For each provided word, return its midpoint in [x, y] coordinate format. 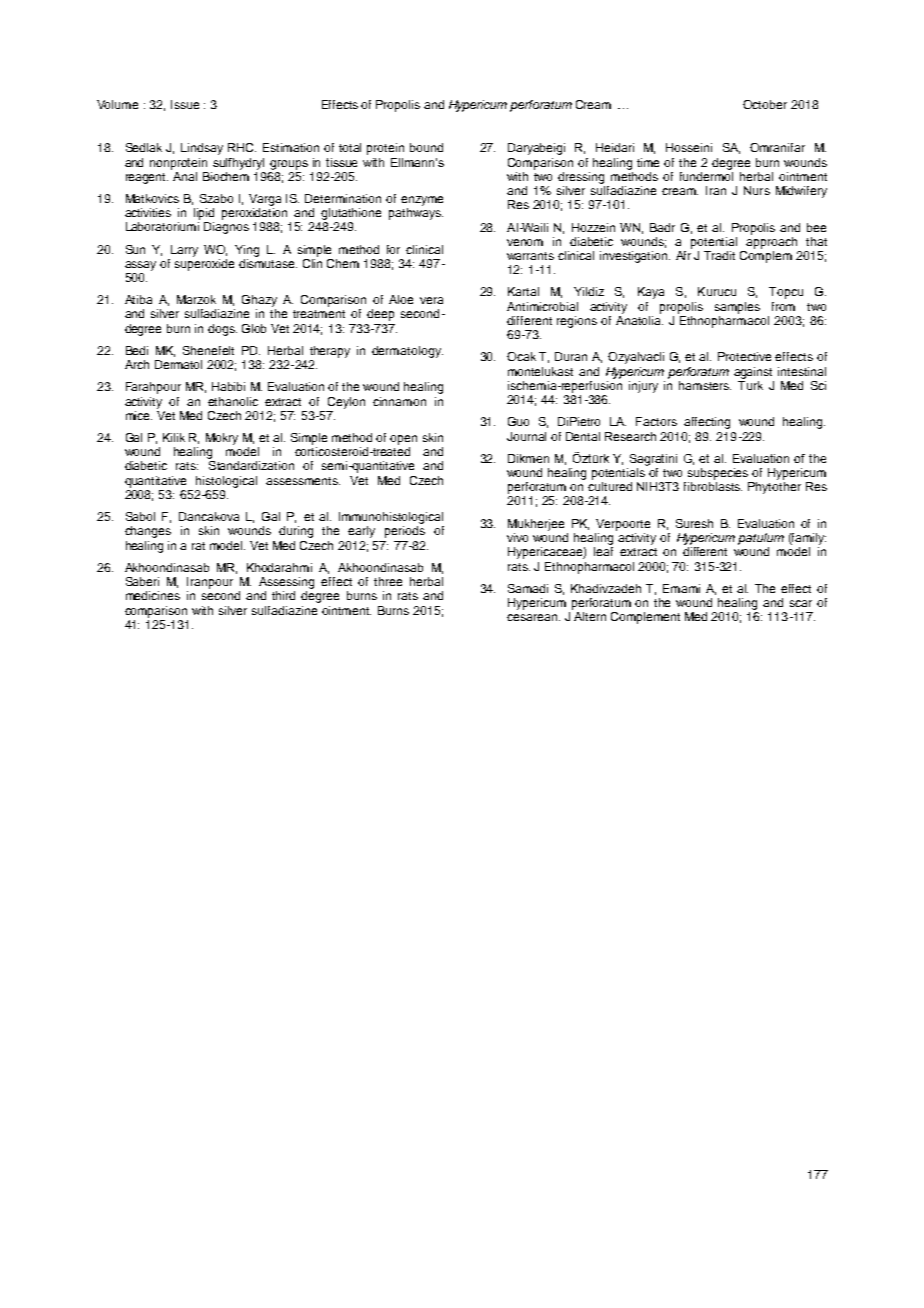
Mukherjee [536, 525]
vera [431, 300]
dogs [222, 330]
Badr [662, 227]
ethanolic [233, 401]
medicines [153, 595]
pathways [416, 214]
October [765, 104]
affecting [707, 423]
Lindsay [202, 149]
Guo [518, 421]
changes [148, 532]
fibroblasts [713, 486]
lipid [204, 214]
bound [426, 147]
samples [737, 308]
